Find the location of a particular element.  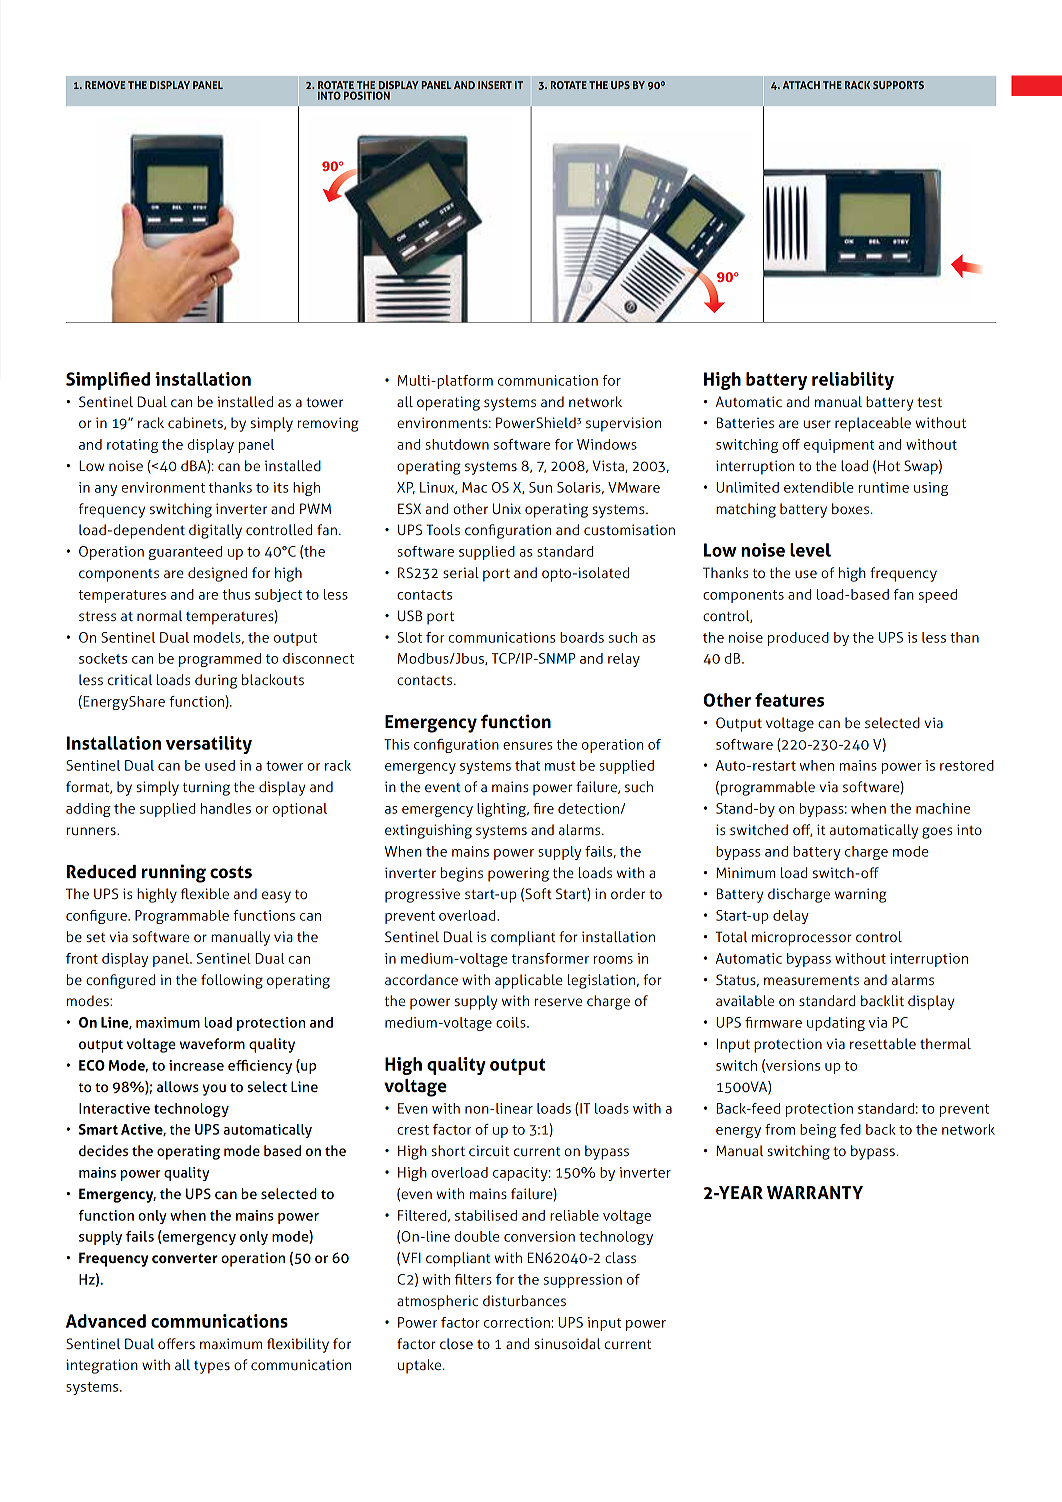

boards is located at coordinates (582, 637).
